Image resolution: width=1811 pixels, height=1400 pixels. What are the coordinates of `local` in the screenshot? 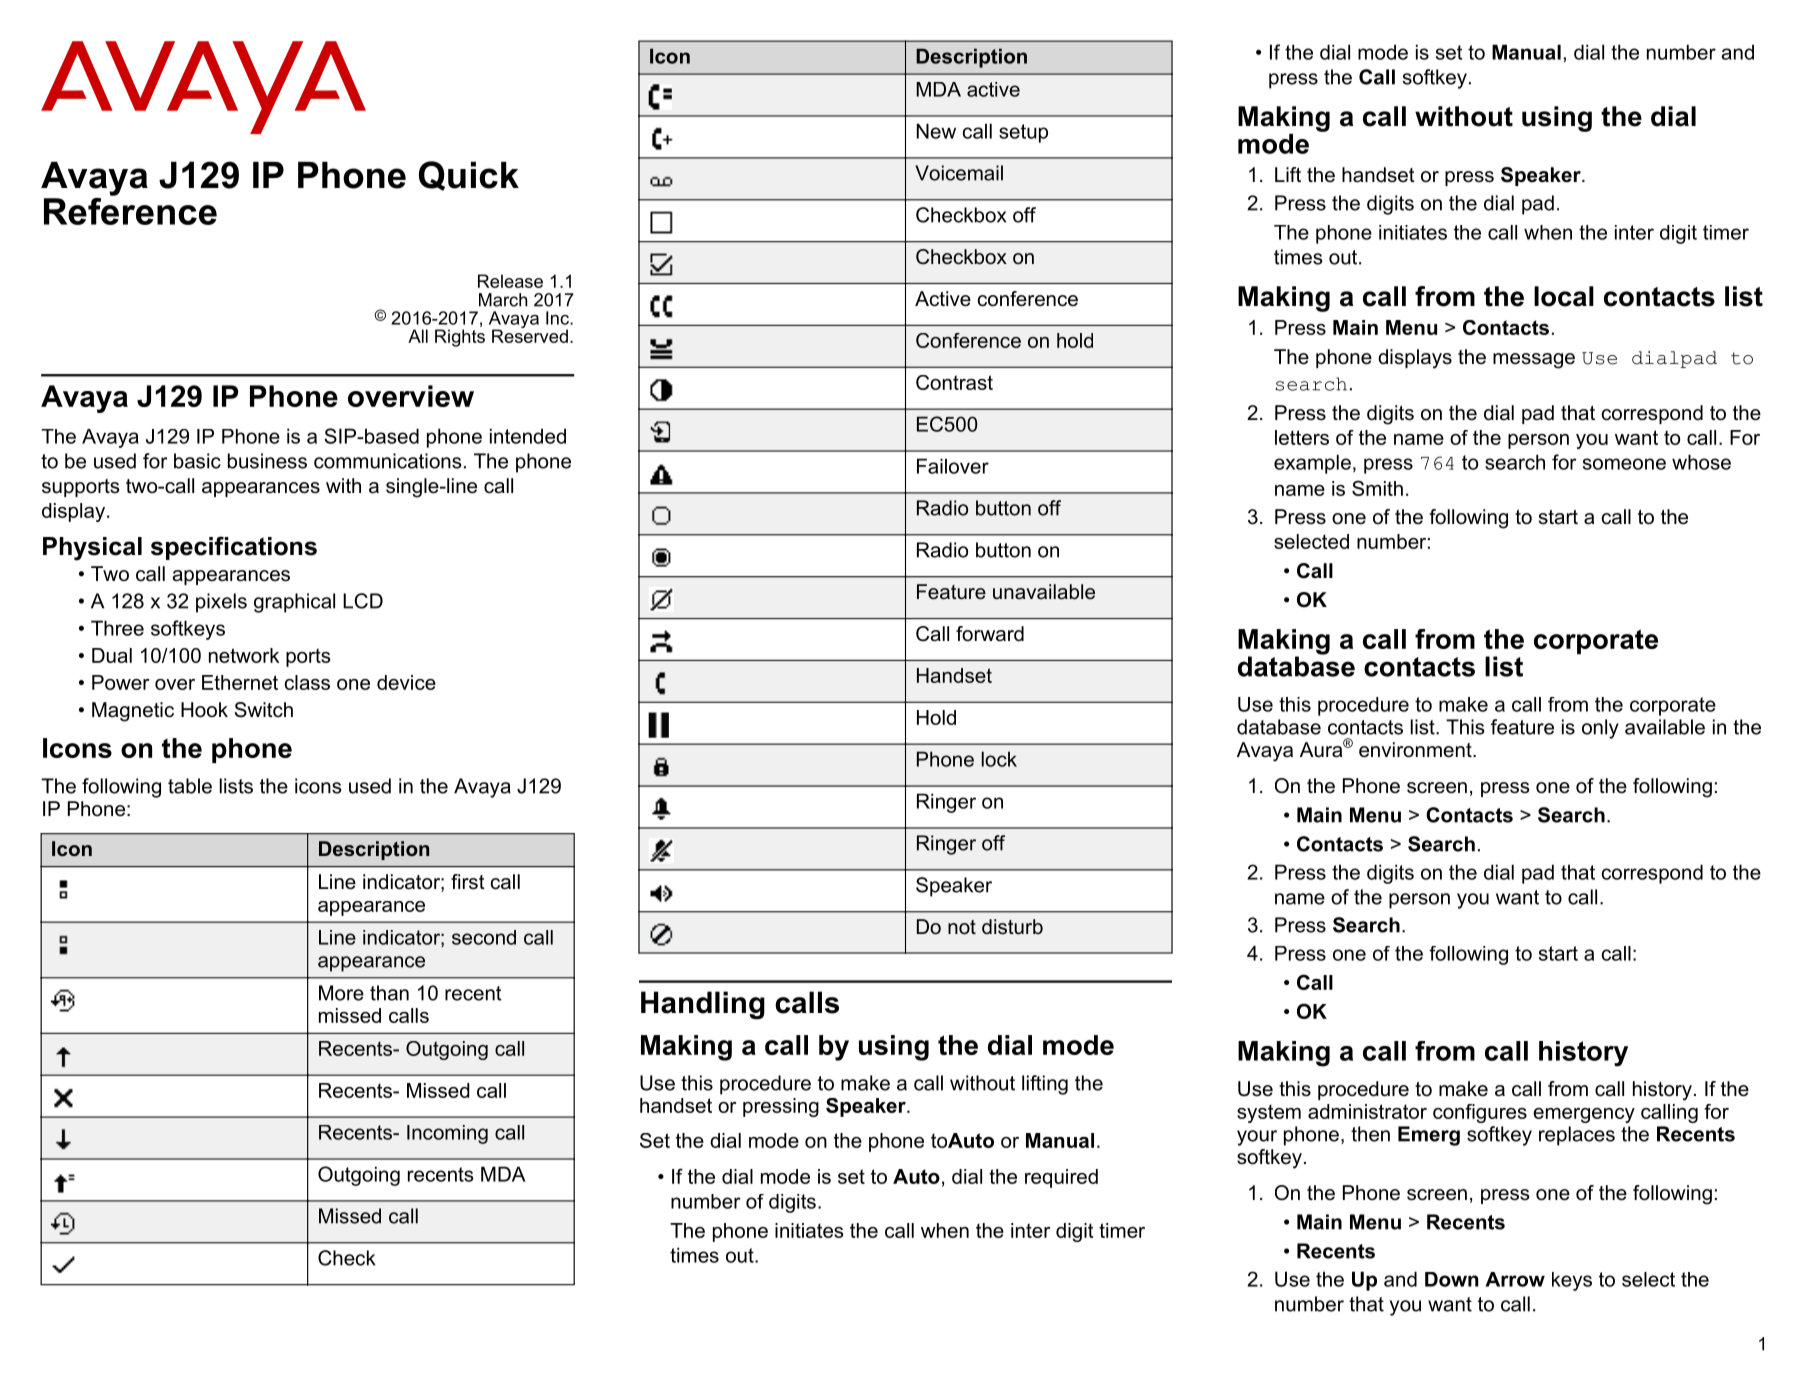 It's located at (1564, 296).
